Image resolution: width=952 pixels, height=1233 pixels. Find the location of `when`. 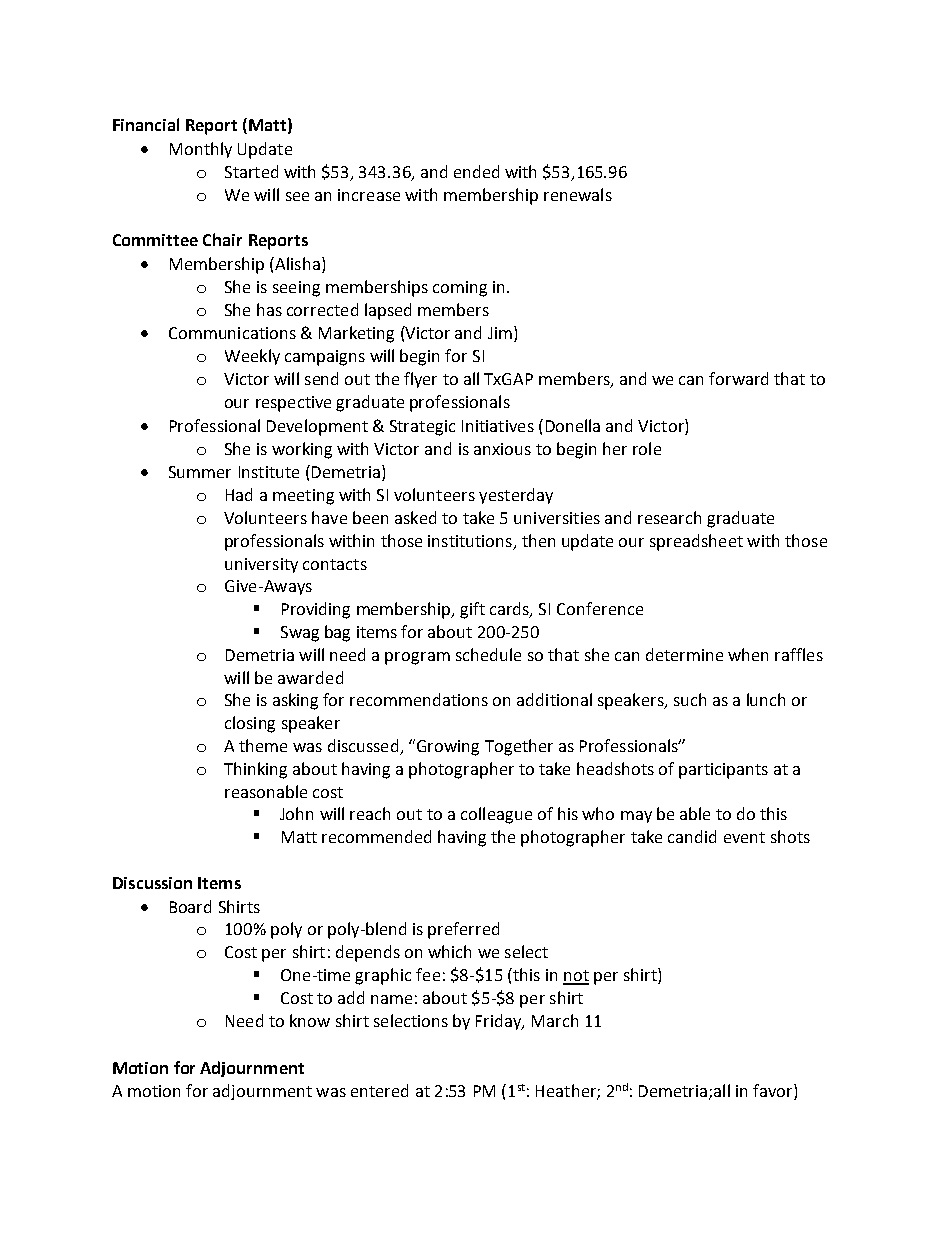

when is located at coordinates (748, 654).
